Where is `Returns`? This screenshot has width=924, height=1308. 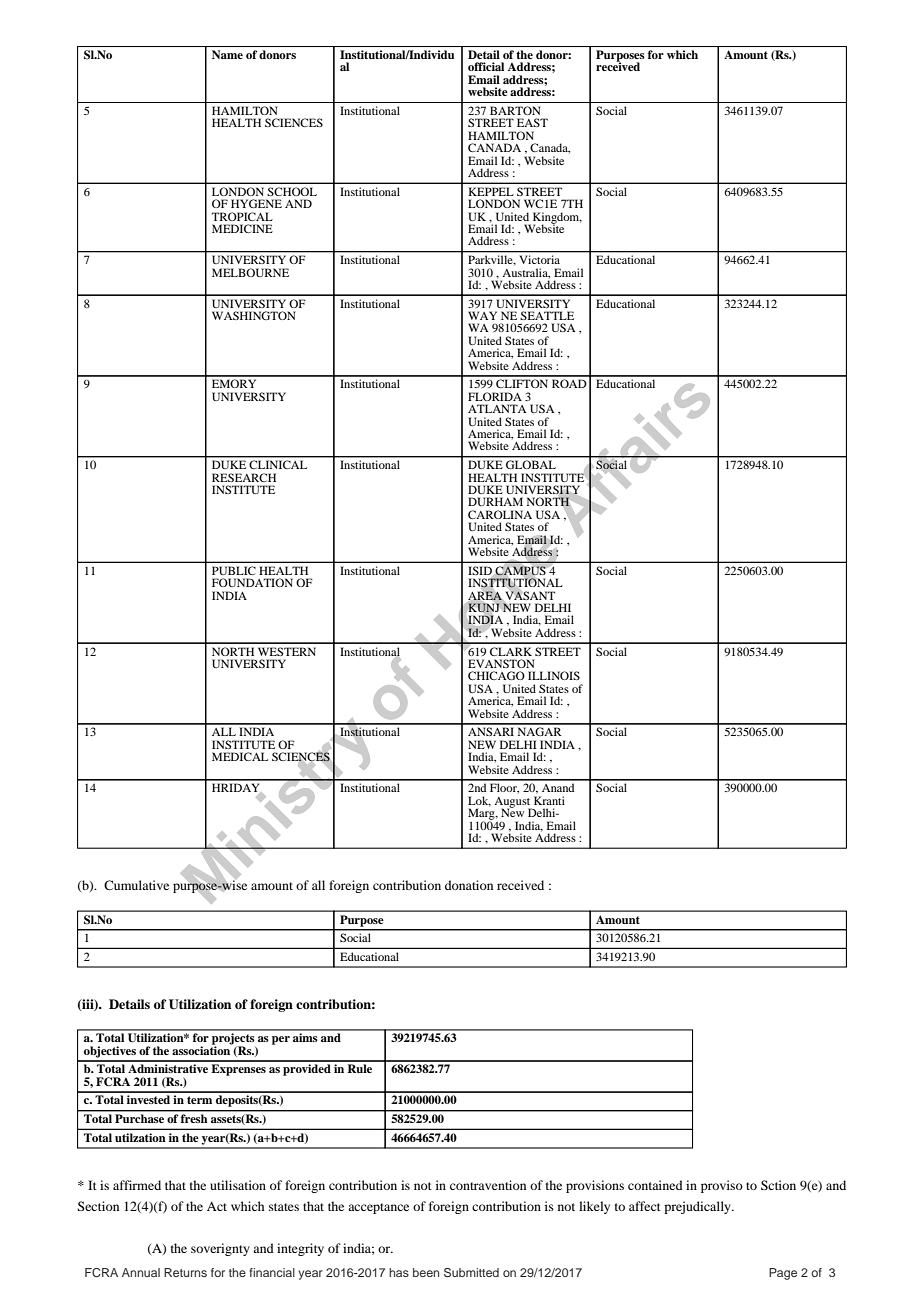
Returns is located at coordinates (185, 1272).
